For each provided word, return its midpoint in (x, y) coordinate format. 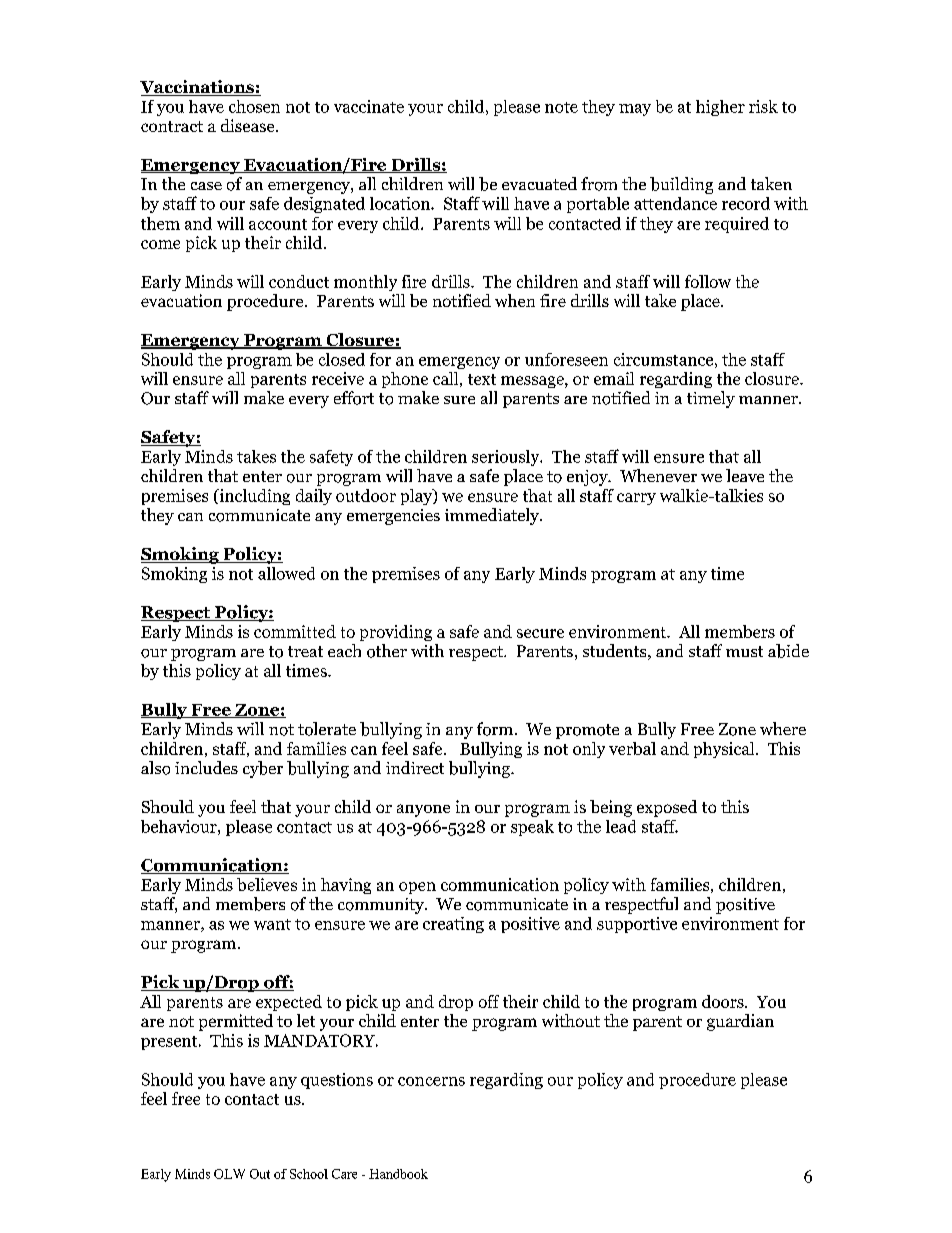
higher (720, 108)
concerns (431, 1081)
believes (267, 884)
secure (540, 633)
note (561, 107)
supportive (637, 925)
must (744, 651)
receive (338, 378)
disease (249, 125)
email (614, 378)
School (309, 1174)
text (482, 379)
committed (295, 631)
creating (453, 925)
